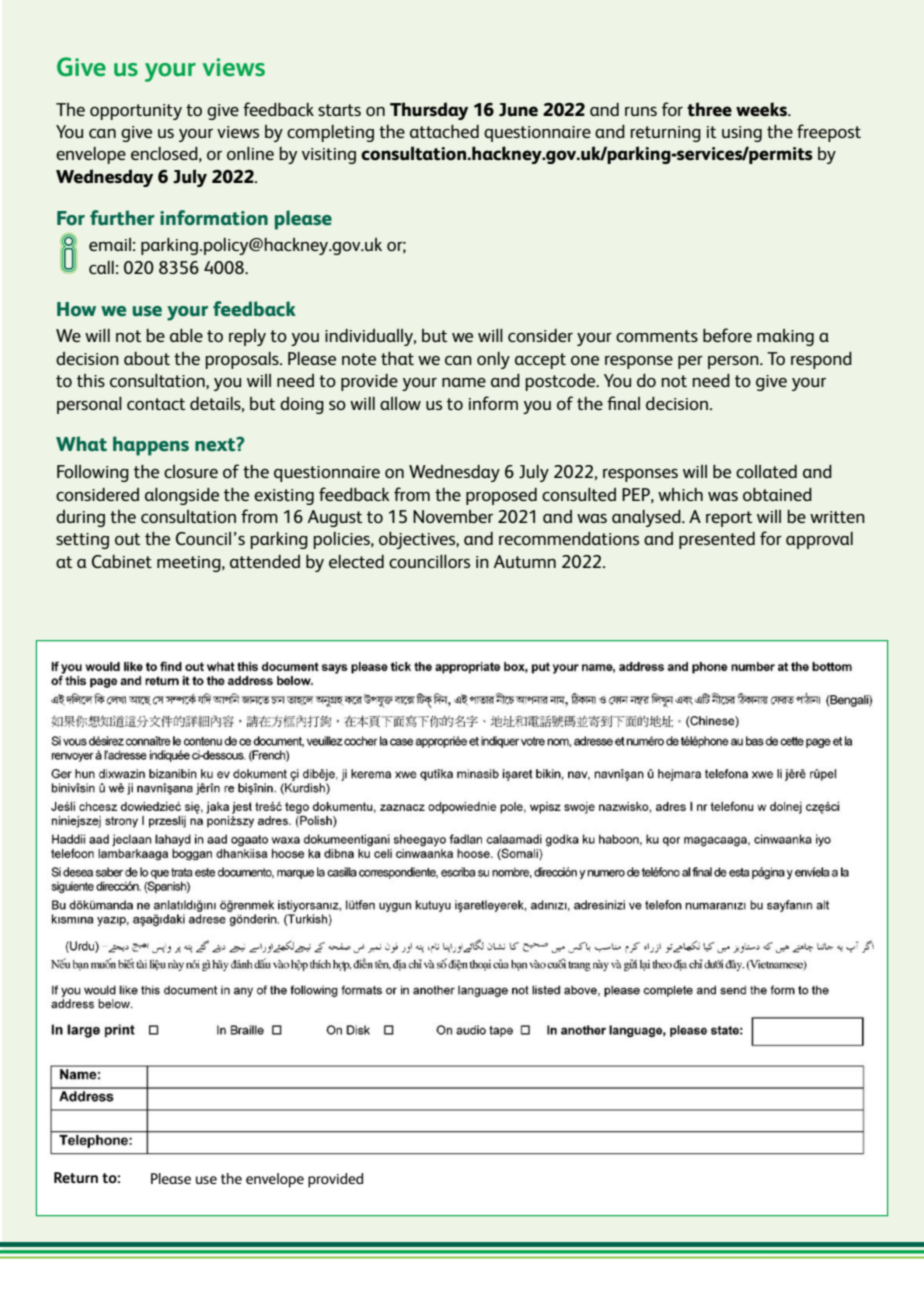 The width and height of the image is (924, 1308). I want to click on using, so click(742, 134).
